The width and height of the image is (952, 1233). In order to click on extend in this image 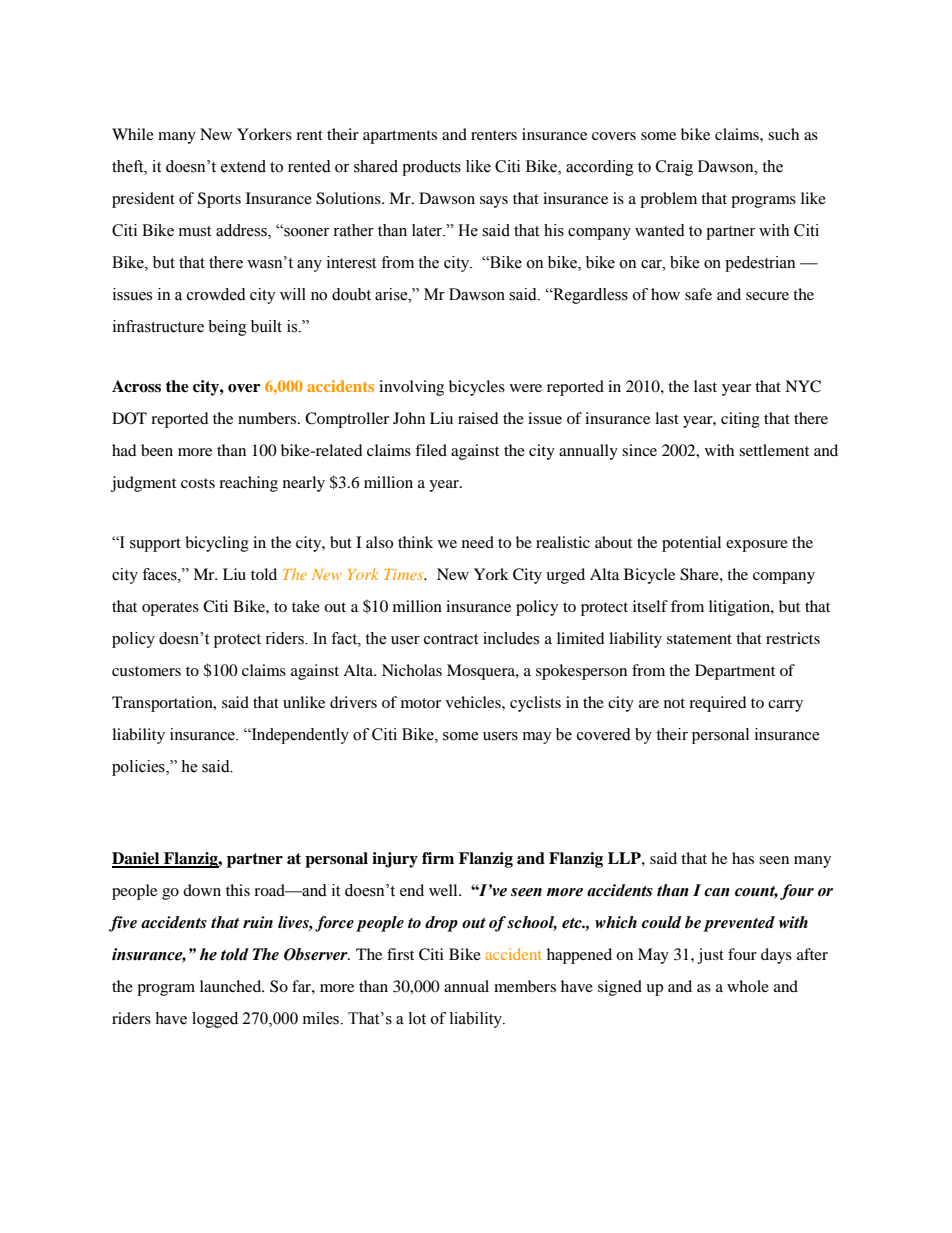, I will do `click(243, 166)`.
